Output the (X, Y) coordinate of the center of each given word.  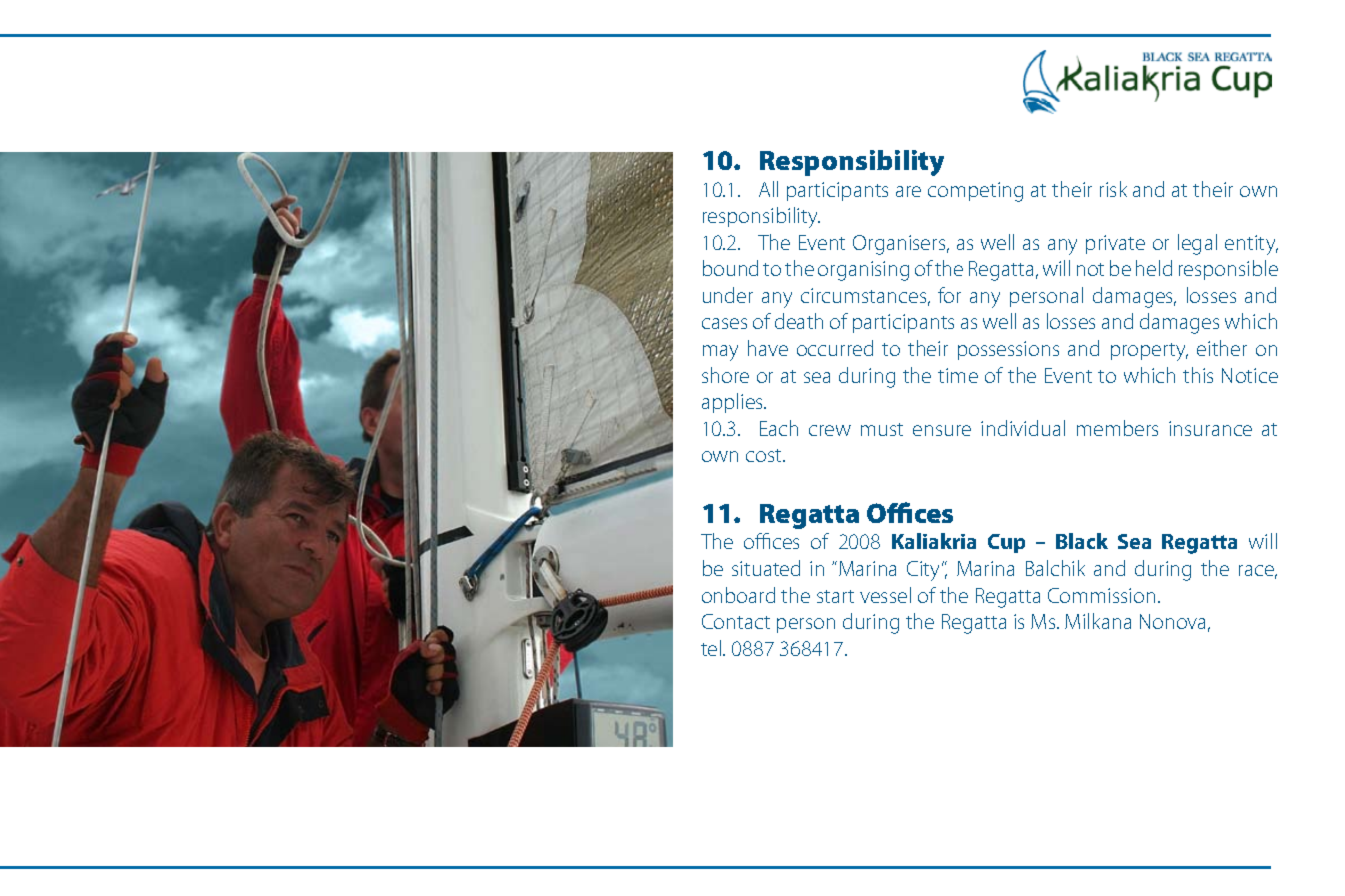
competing (975, 192)
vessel (885, 595)
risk (1113, 189)
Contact (736, 621)
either (1222, 348)
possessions (1008, 350)
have (768, 348)
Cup (1006, 543)
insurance (1210, 428)
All (768, 189)
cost (765, 455)
